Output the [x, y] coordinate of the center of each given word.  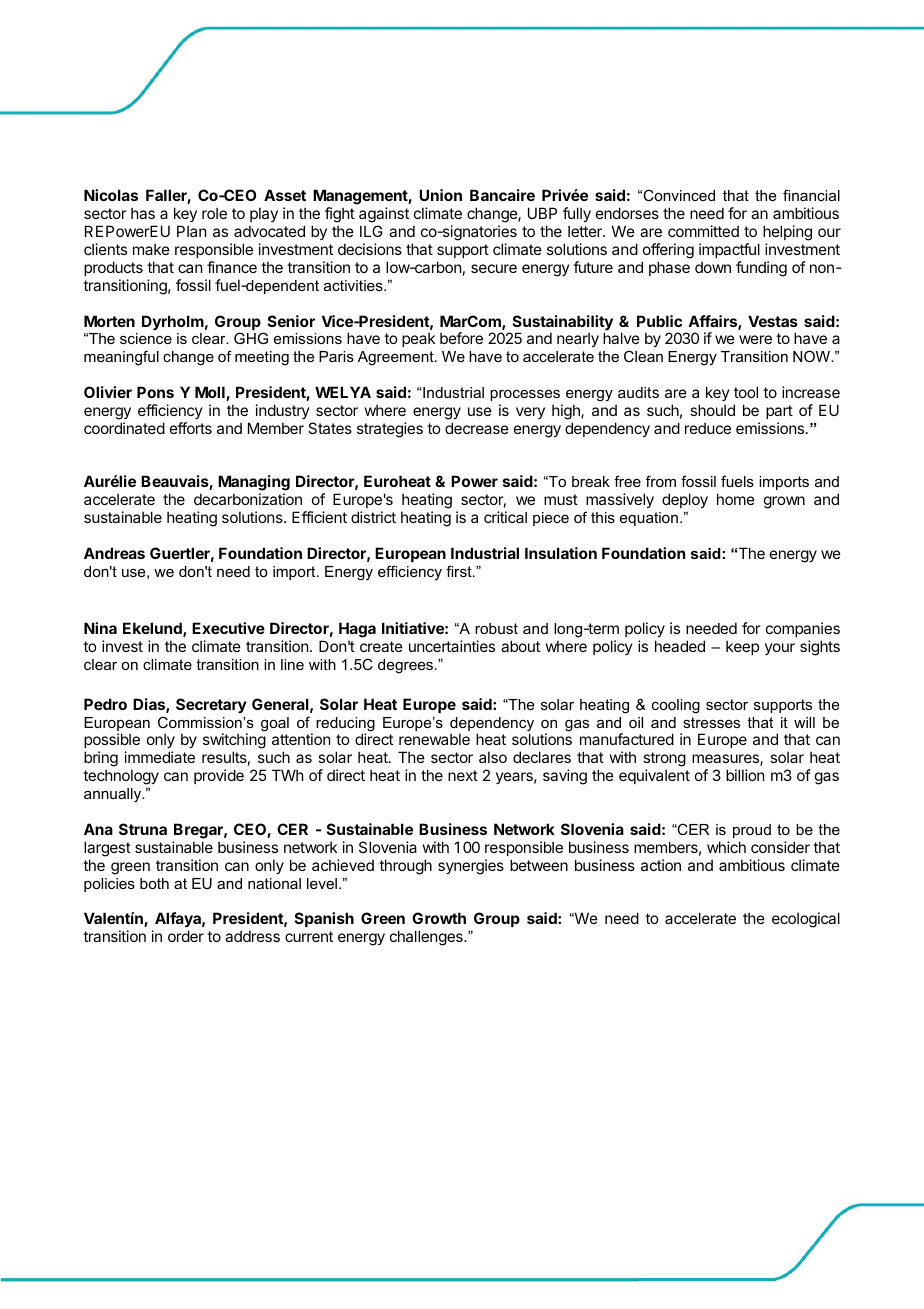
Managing [254, 484]
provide [219, 776]
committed [703, 231]
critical [505, 517]
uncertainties [452, 646]
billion [745, 775]
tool [746, 392]
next [463, 775]
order [186, 936]
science [146, 338]
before [461, 338]
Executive [228, 628]
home [736, 499]
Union [440, 195]
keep [742, 647]
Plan [191, 231]
